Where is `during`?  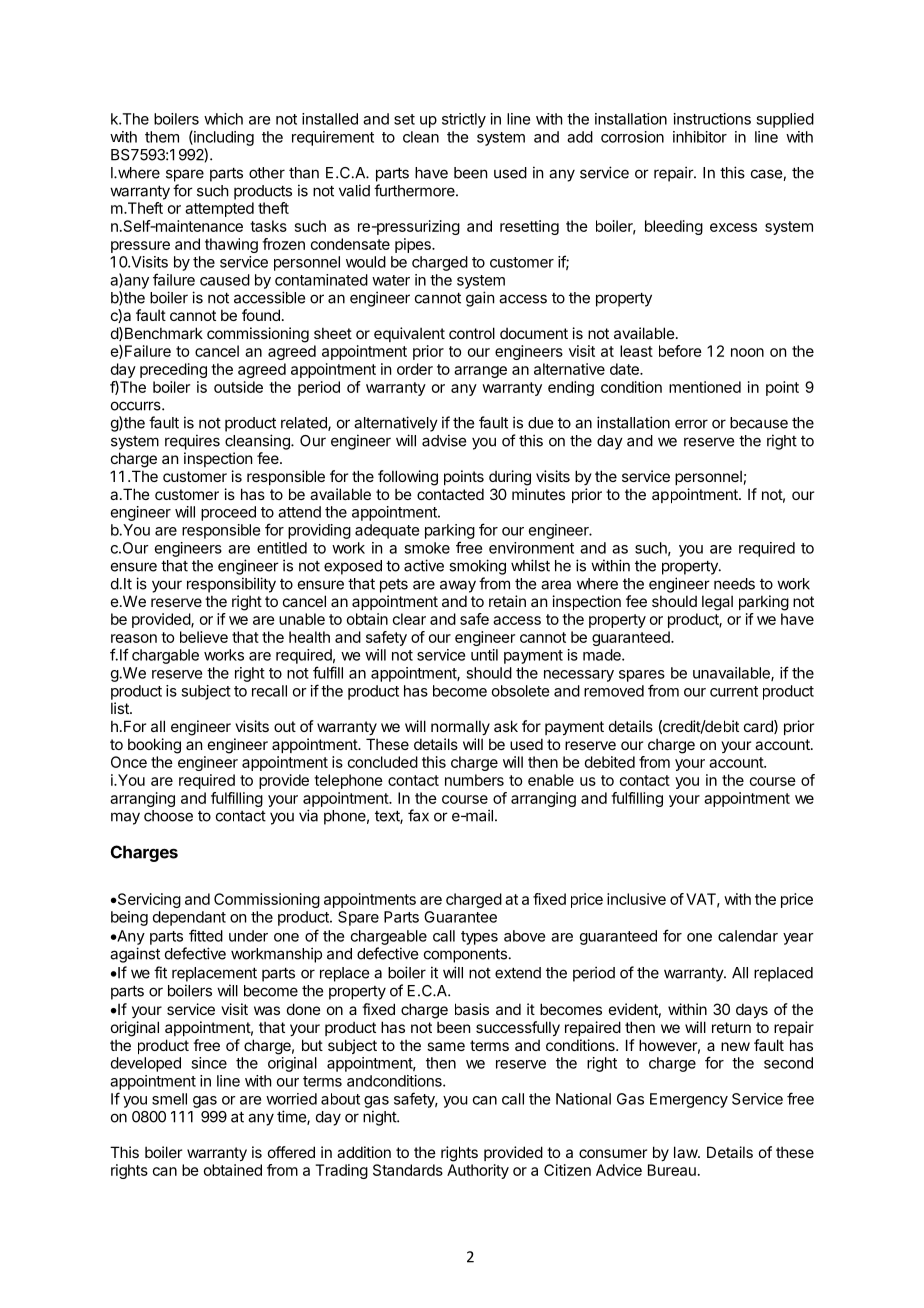 during is located at coordinates (510, 478).
